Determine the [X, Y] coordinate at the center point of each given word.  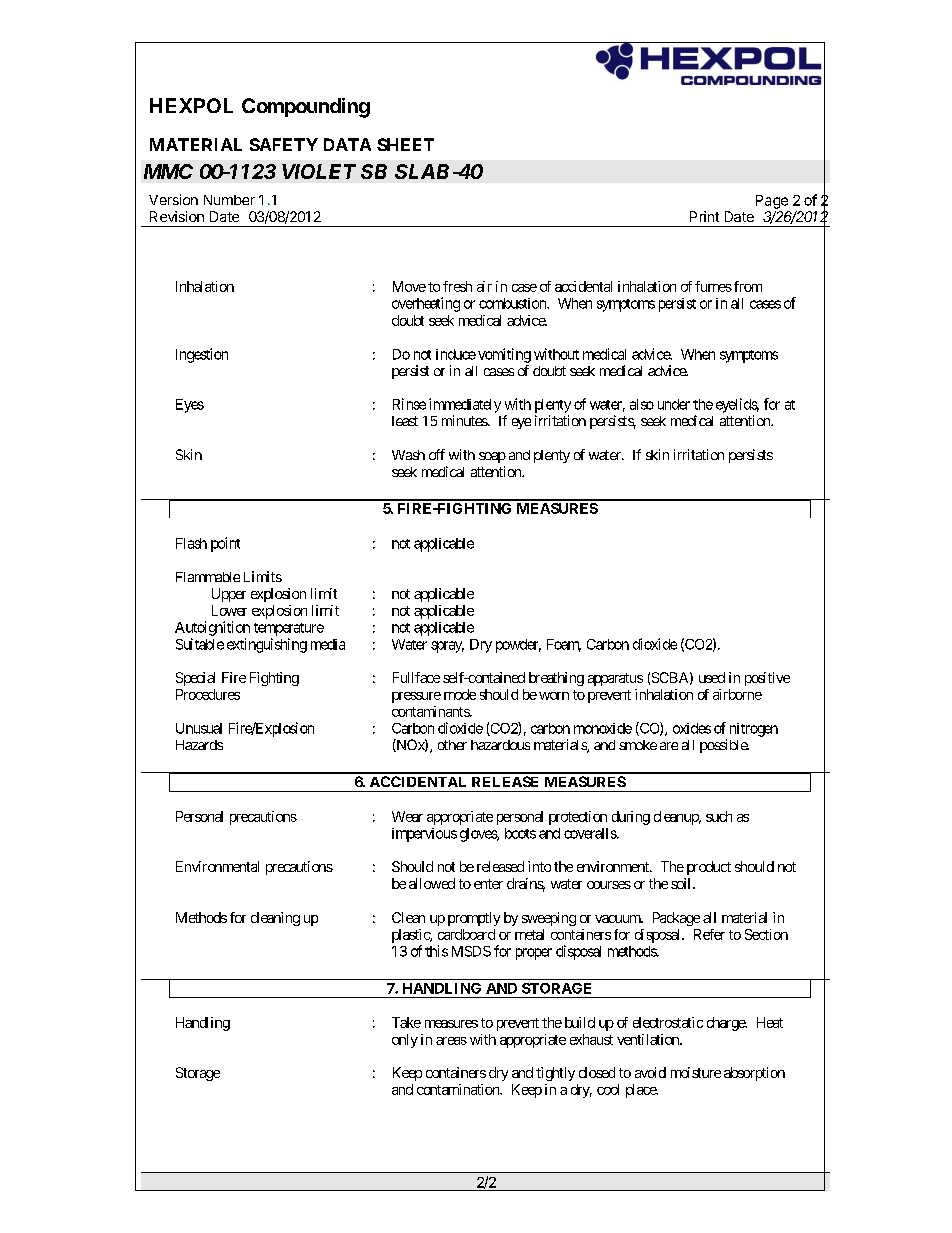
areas [451, 1041]
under [674, 404]
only [405, 1041]
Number [229, 200]
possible [724, 746]
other [452, 745]
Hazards [199, 745]
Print [704, 216]
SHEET [405, 144]
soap [492, 457]
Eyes [190, 406]
